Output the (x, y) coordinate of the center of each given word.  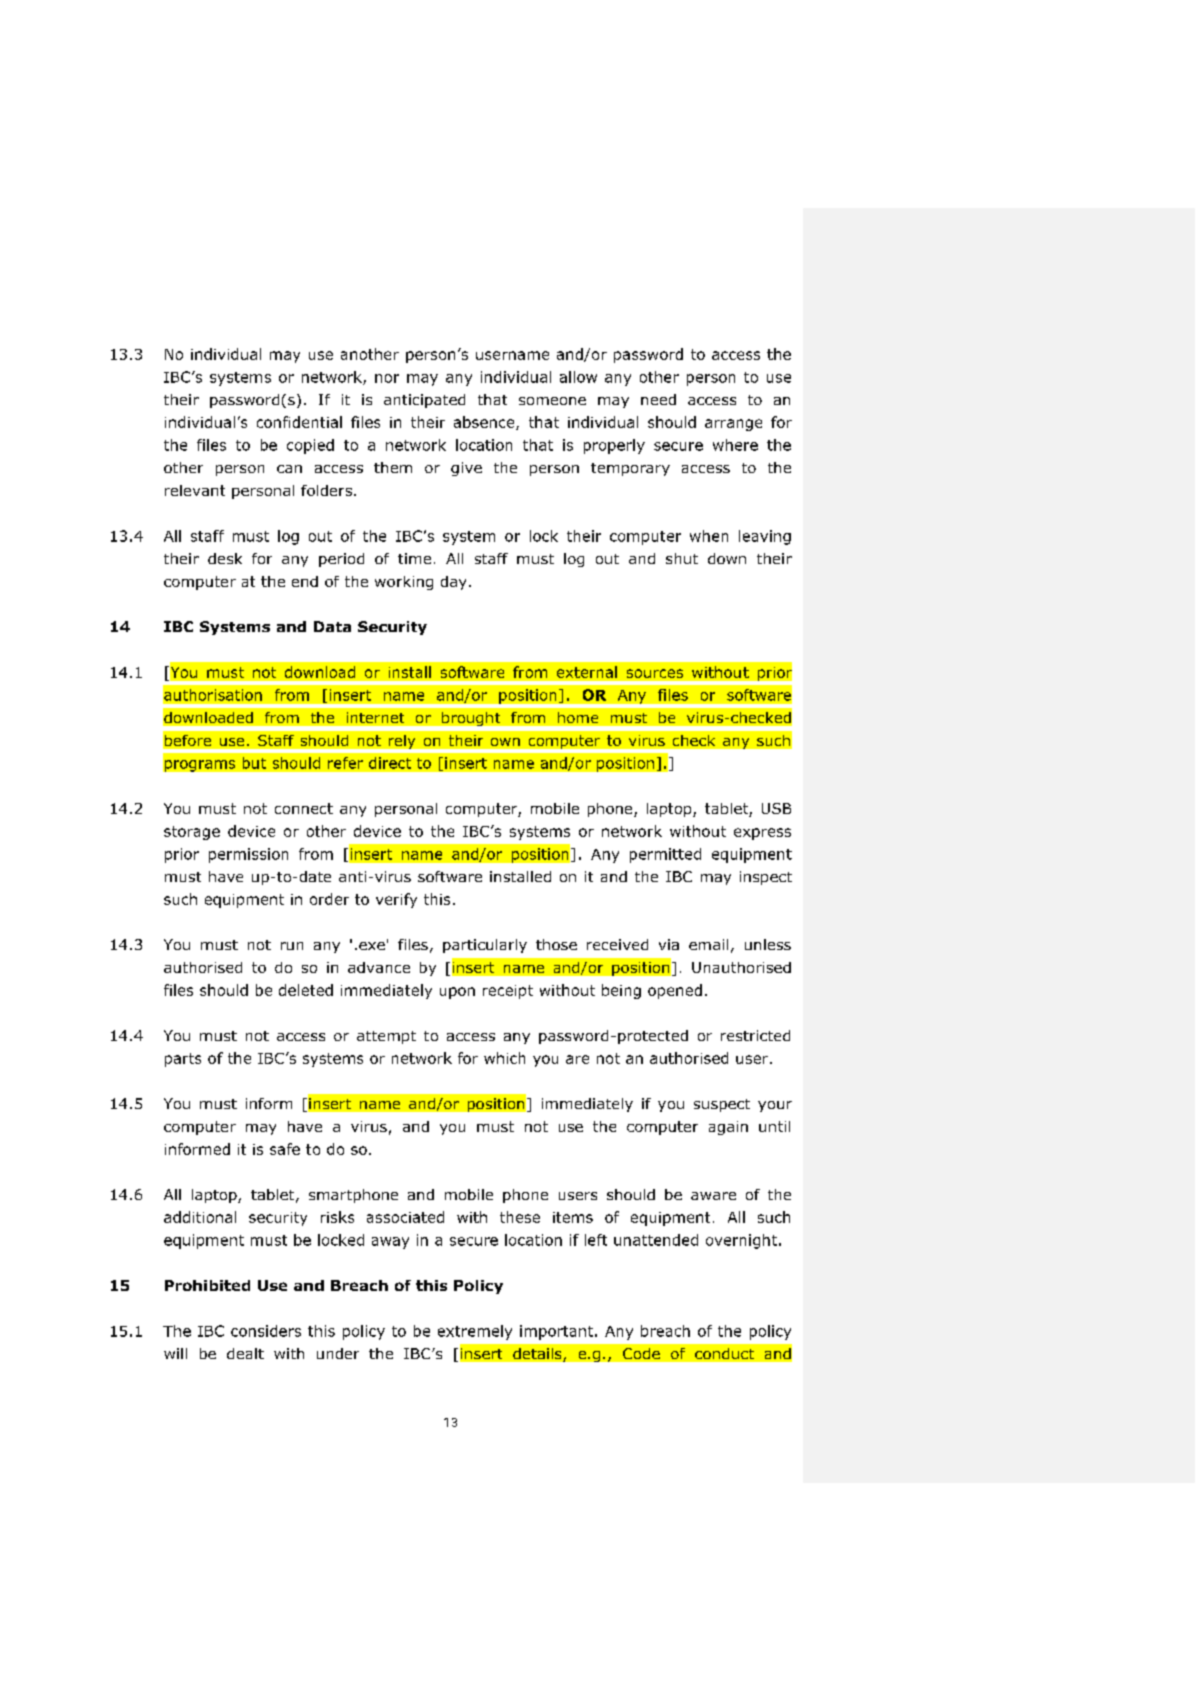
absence (485, 423)
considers (266, 1331)
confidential (299, 422)
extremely (475, 1332)
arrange (733, 425)
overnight (741, 1241)
